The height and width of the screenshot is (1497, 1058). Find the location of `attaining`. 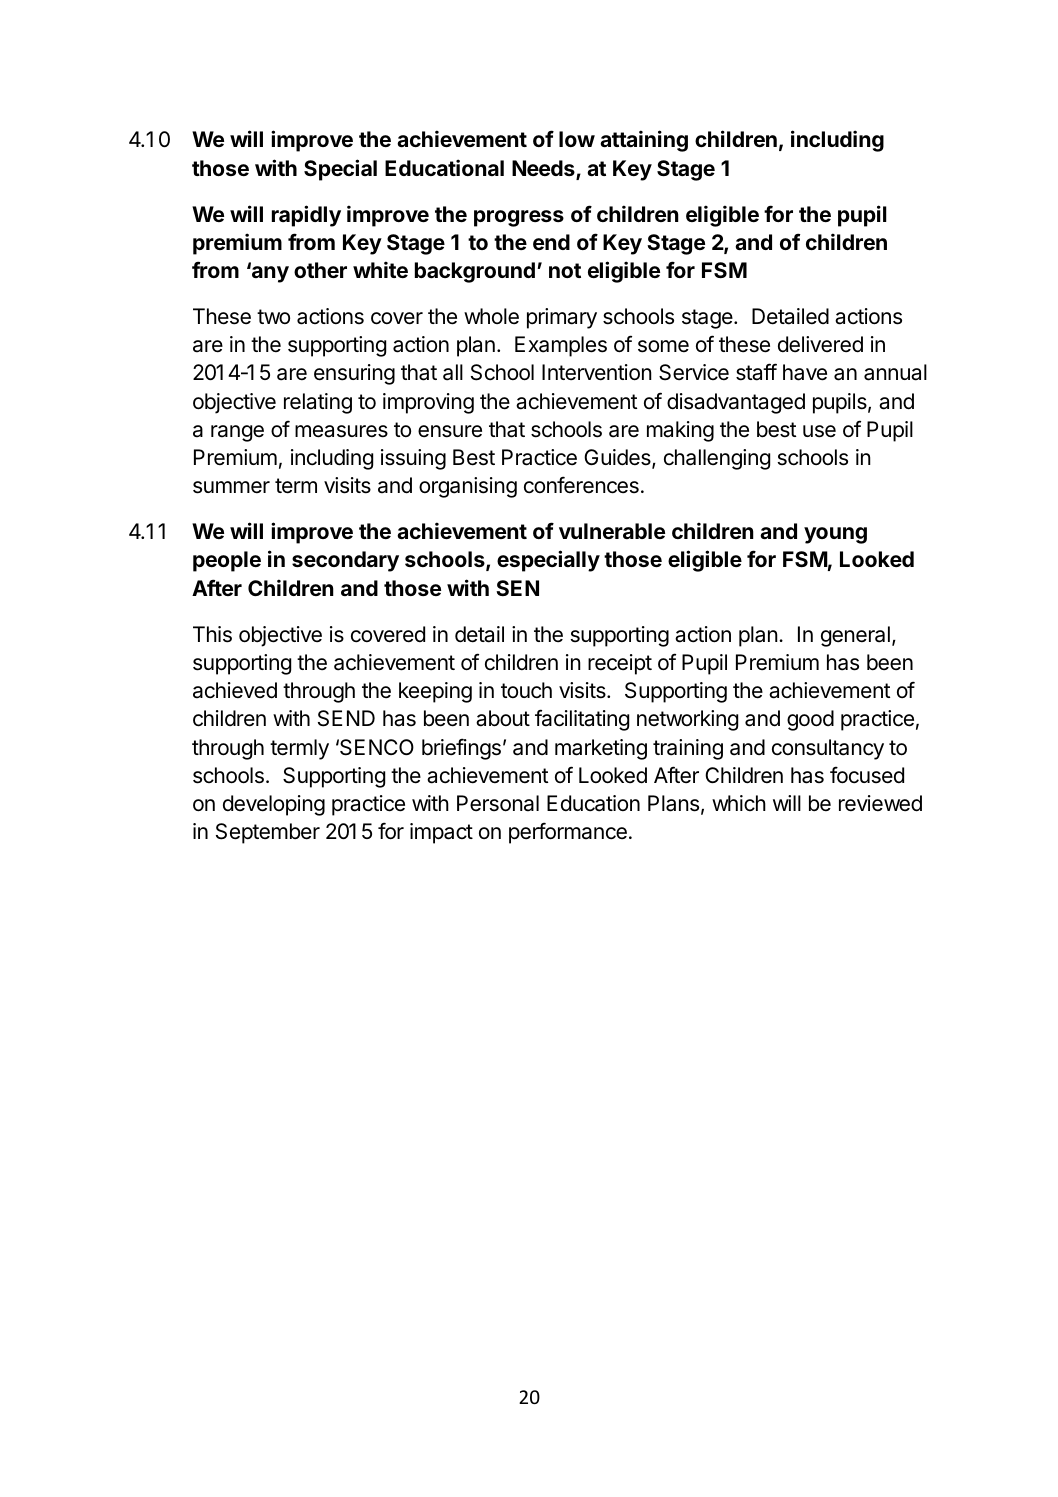

attaining is located at coordinates (644, 141).
